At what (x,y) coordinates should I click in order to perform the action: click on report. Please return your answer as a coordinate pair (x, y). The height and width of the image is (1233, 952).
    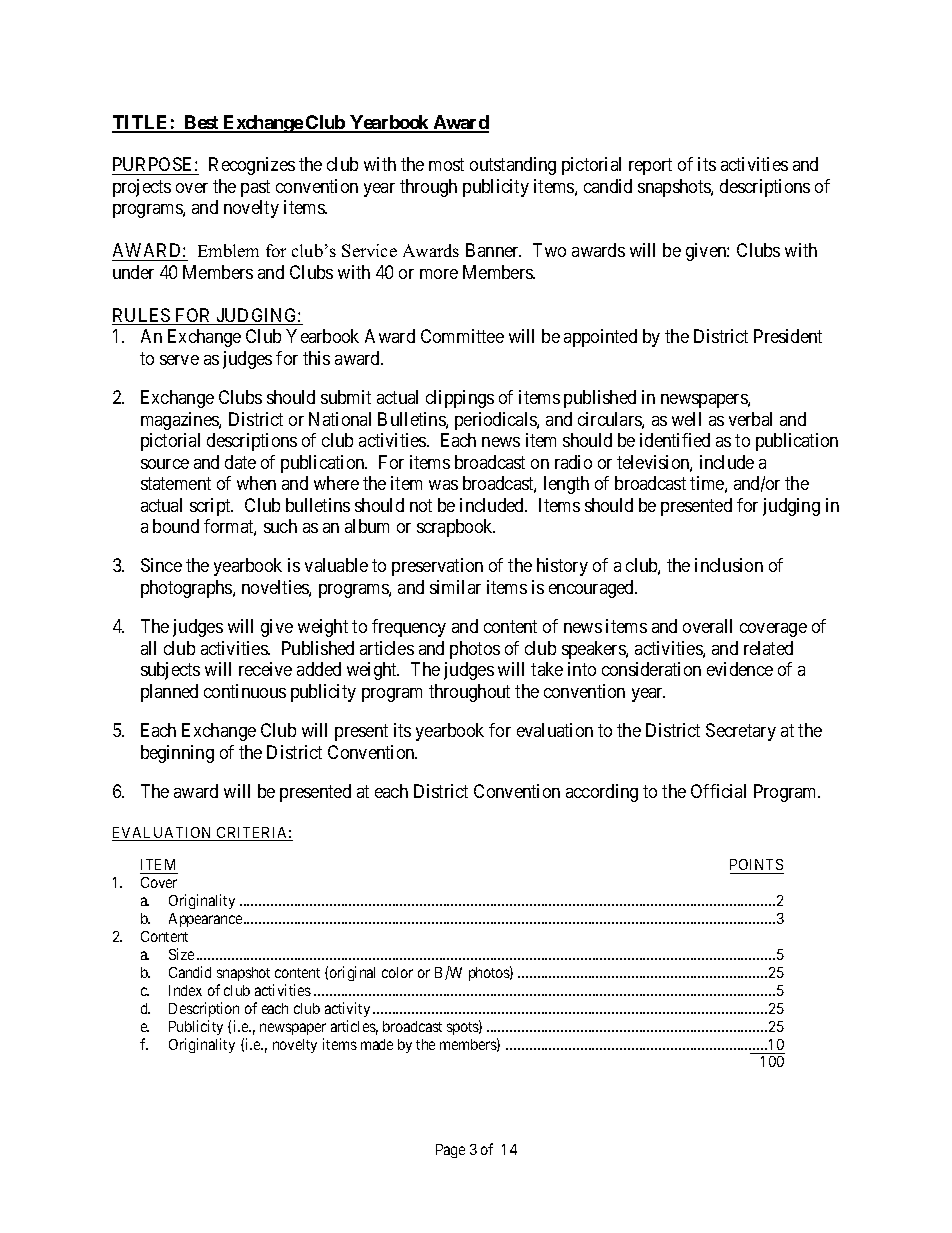
    Looking at the image, I should click on (650, 167).
